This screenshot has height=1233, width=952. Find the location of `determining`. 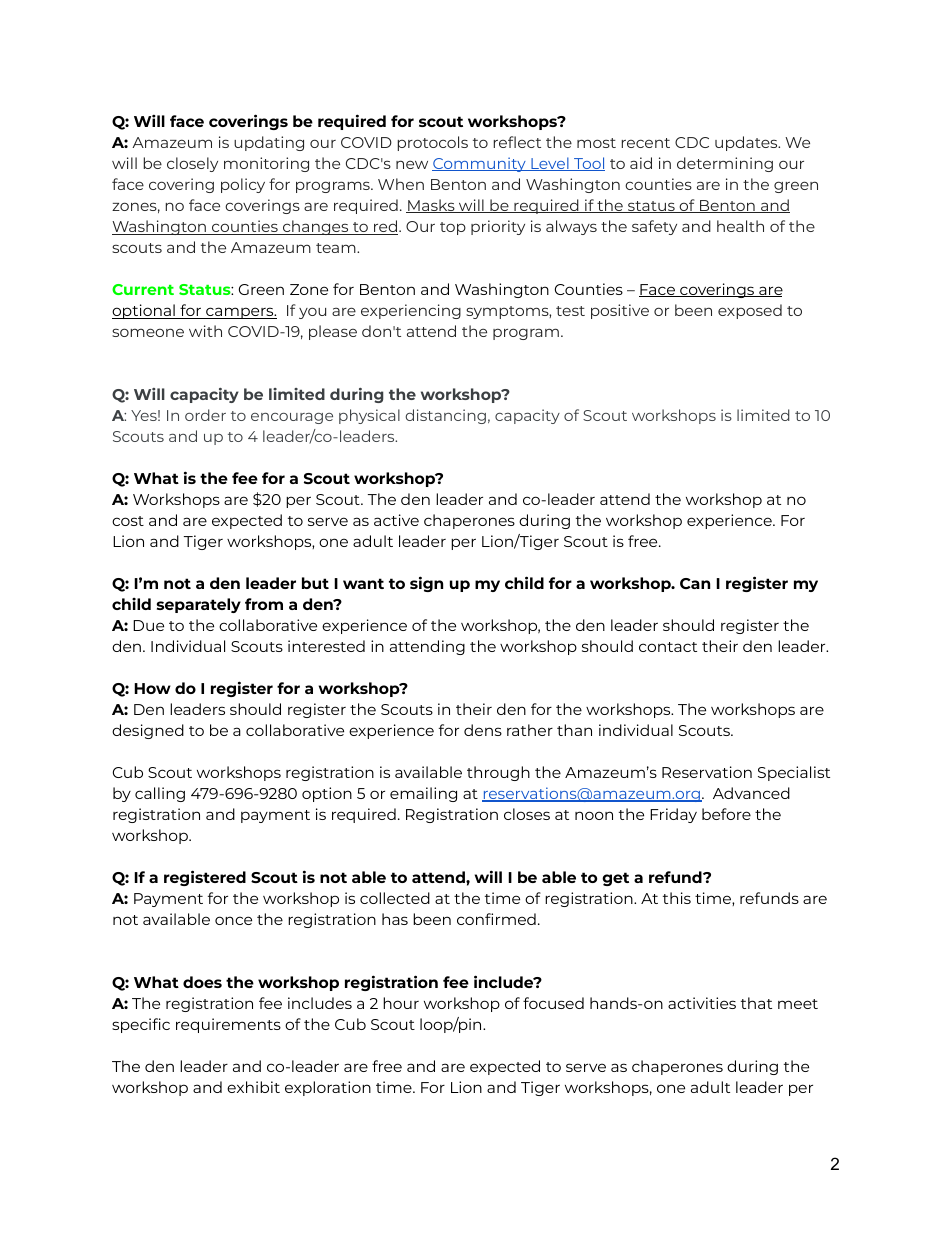

determining is located at coordinates (725, 164).
